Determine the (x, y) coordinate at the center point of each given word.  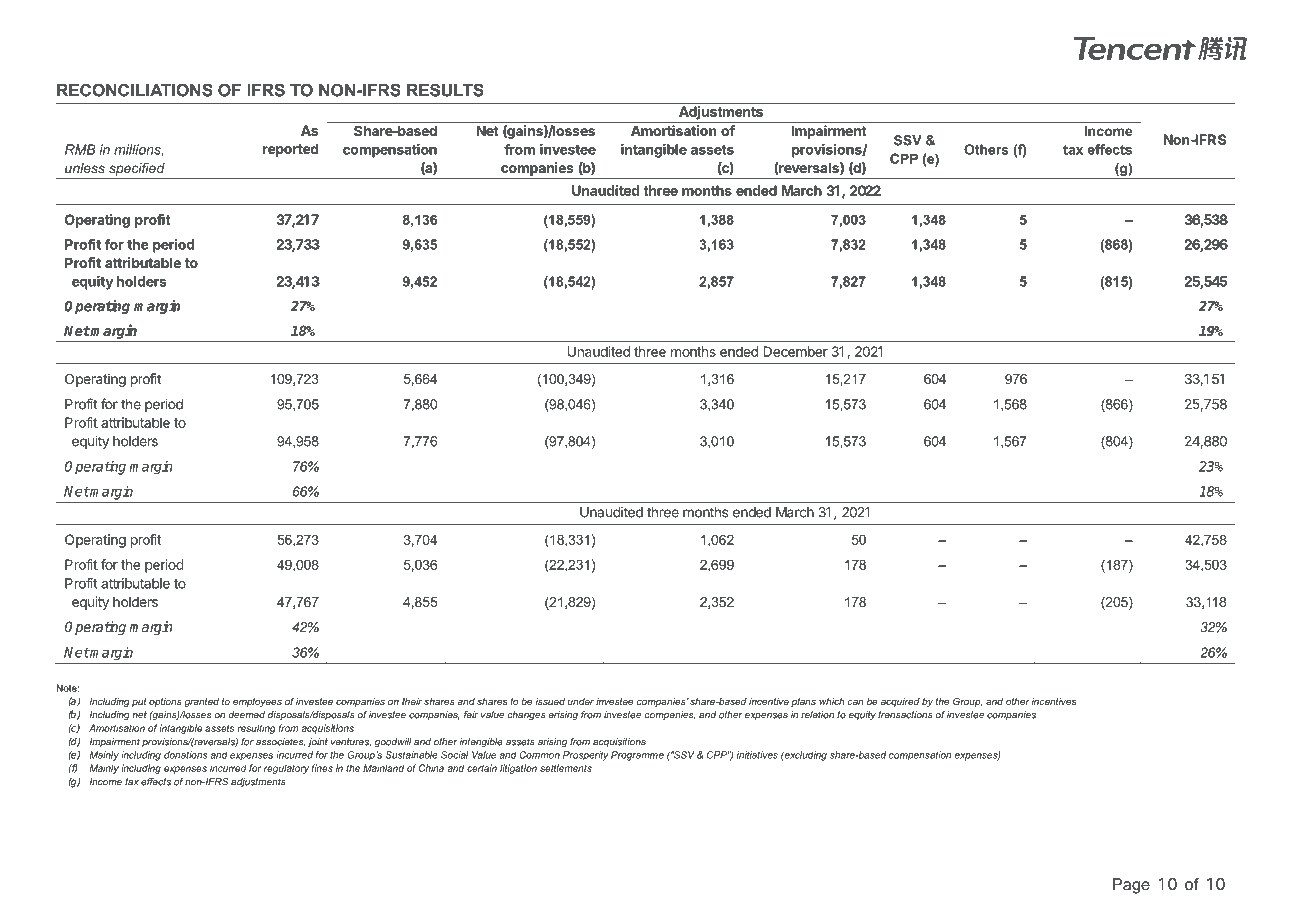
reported (290, 150)
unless (85, 168)
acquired (900, 702)
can (856, 702)
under (581, 701)
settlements (566, 768)
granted (202, 702)
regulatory (286, 769)
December (796, 351)
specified (137, 169)
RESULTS (445, 90)
